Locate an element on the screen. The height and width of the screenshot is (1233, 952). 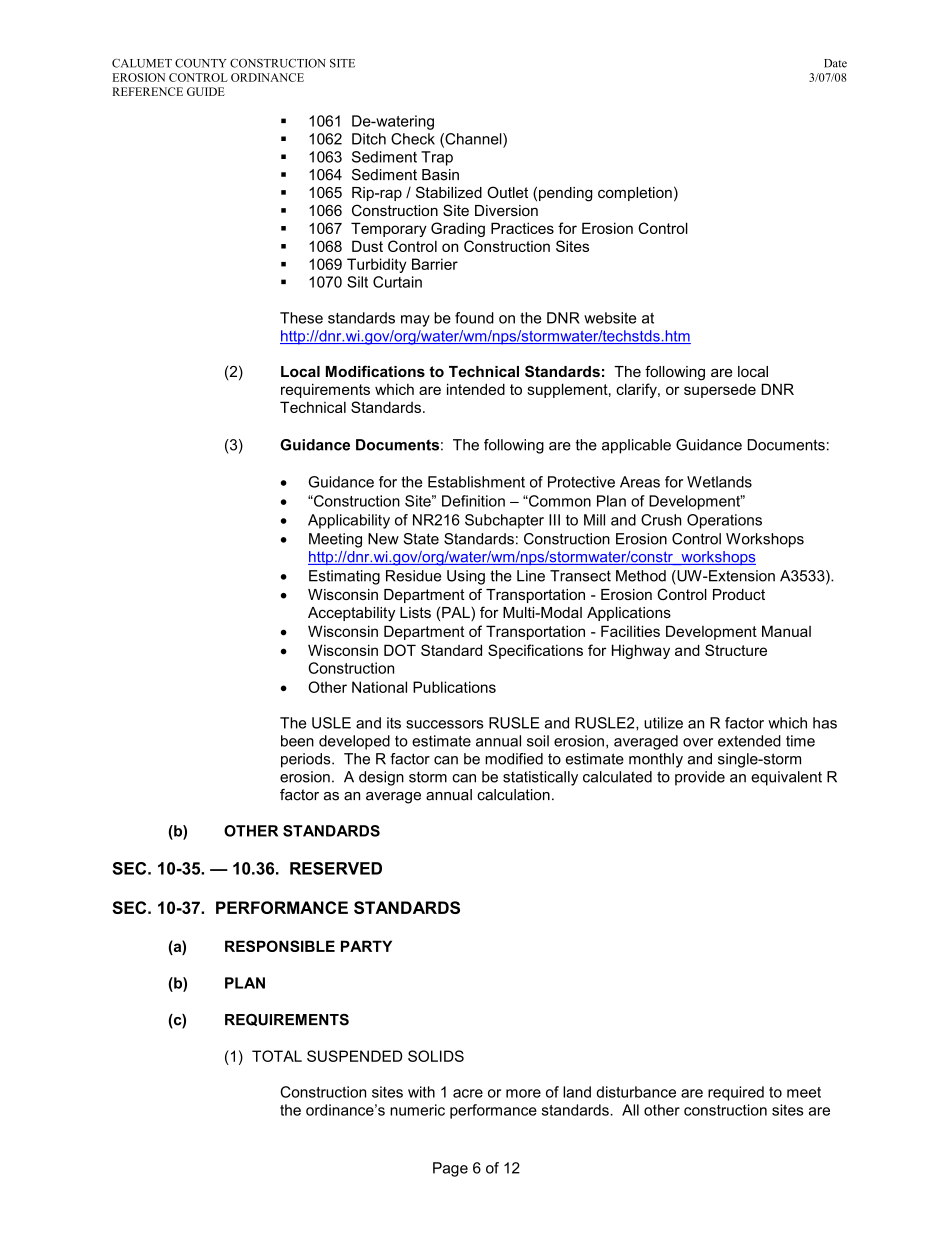
calculation is located at coordinates (513, 795).
